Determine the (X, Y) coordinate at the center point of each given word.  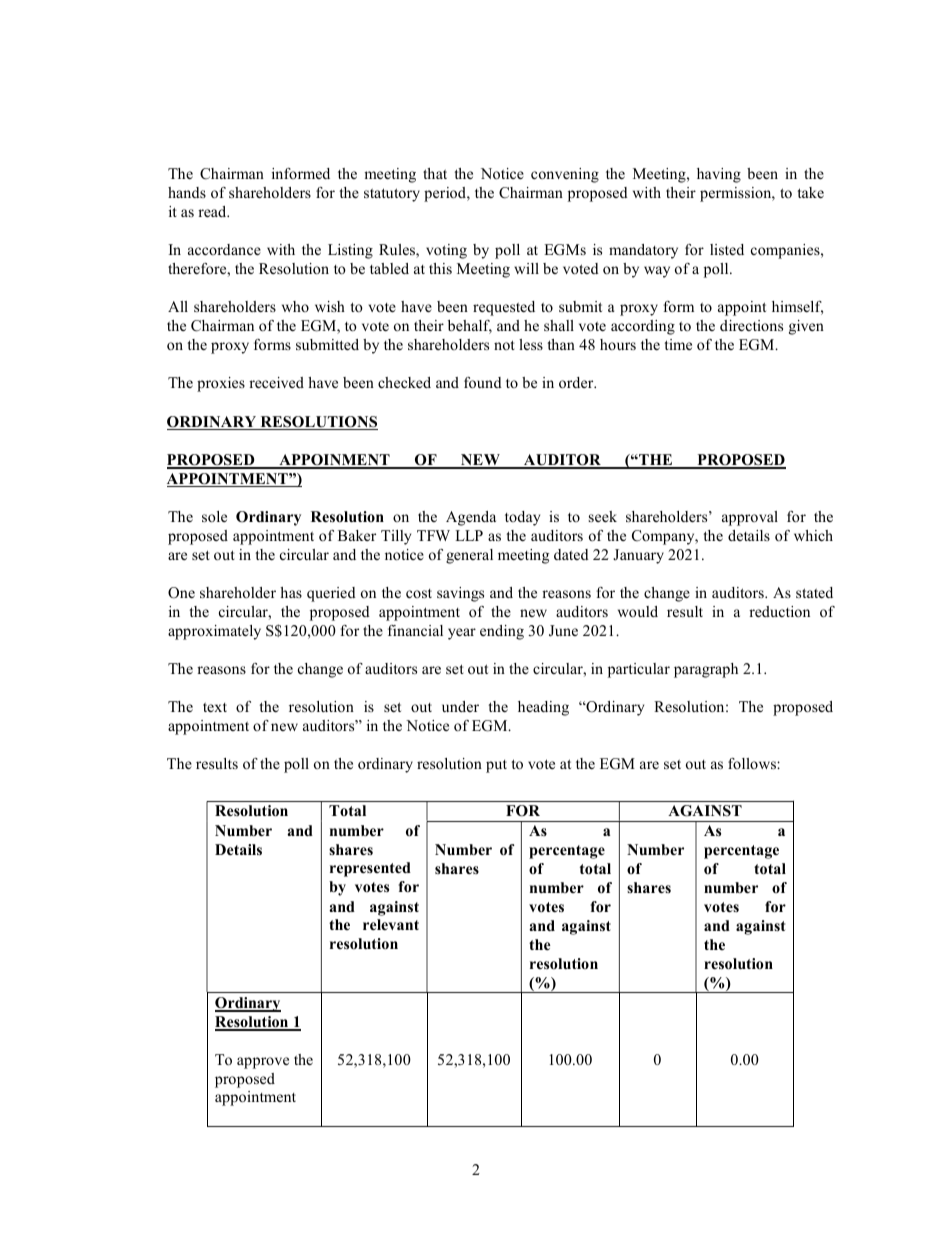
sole (214, 516)
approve (263, 1063)
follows (753, 763)
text (215, 707)
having (719, 175)
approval (750, 518)
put (496, 766)
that (435, 173)
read (213, 211)
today (522, 518)
